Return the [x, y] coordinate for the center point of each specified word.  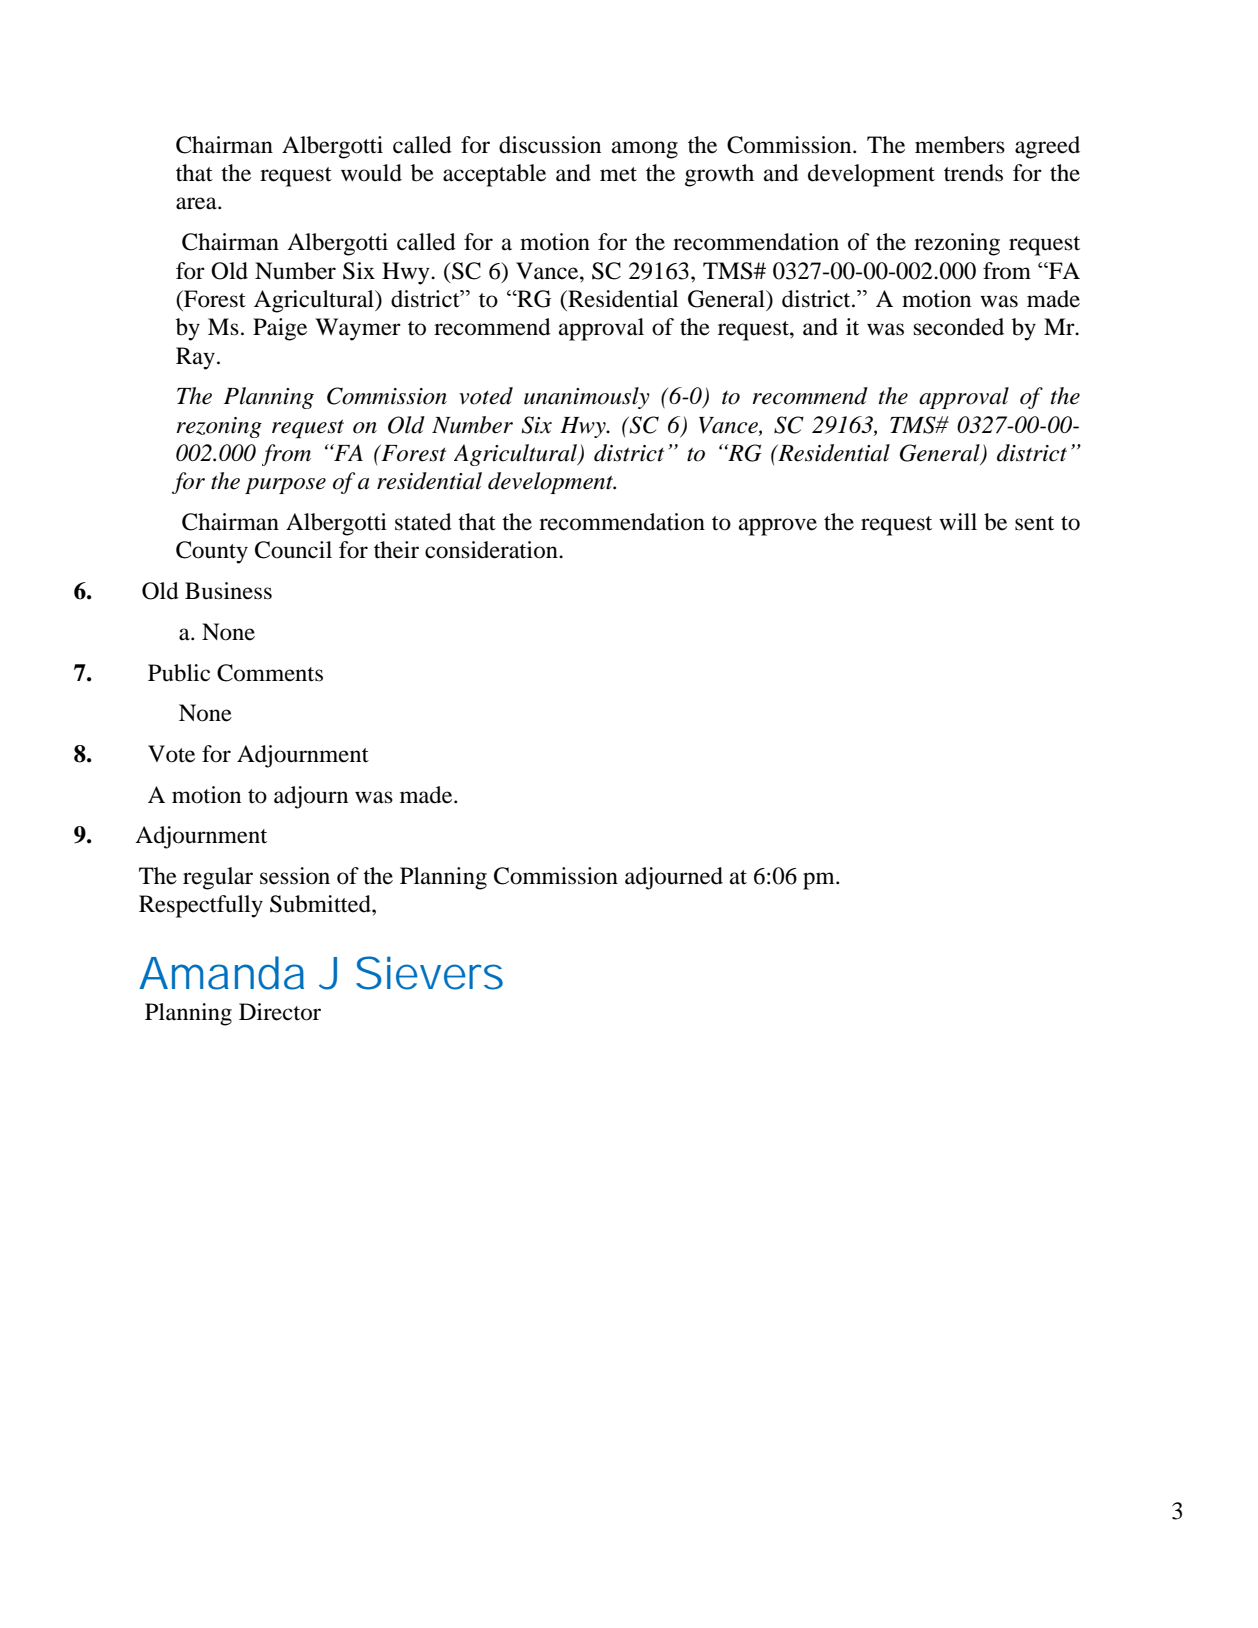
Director [280, 1012]
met [618, 174]
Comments [270, 673]
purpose [285, 486]
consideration [492, 550]
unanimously [587, 398]
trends [973, 173]
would [371, 173]
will [958, 521]
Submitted [321, 904]
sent [1034, 523]
